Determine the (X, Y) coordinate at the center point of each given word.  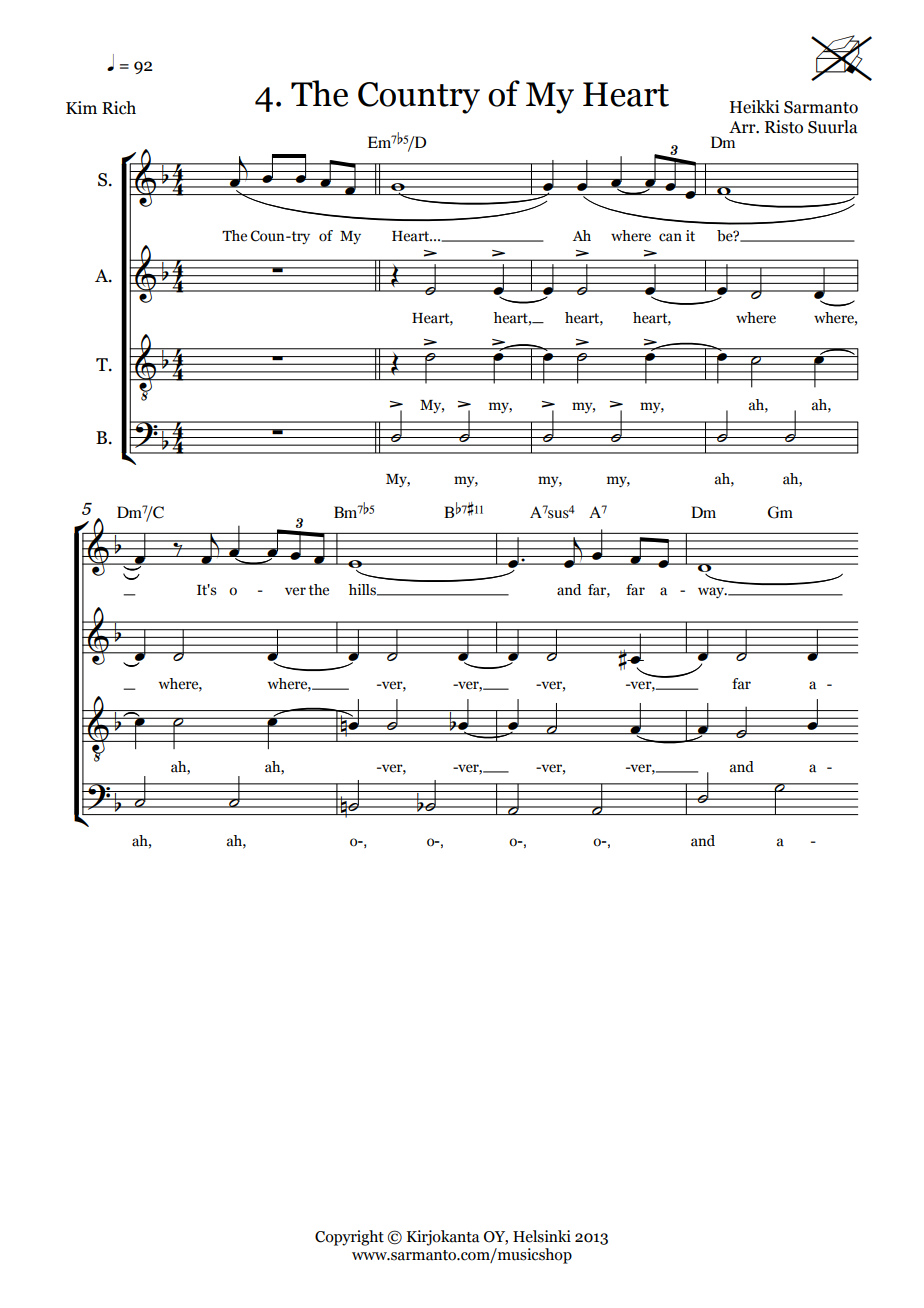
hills (363, 590)
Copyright (349, 1238)
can (670, 237)
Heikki (755, 107)
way (712, 592)
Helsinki (542, 1236)
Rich (119, 108)
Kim (81, 107)
